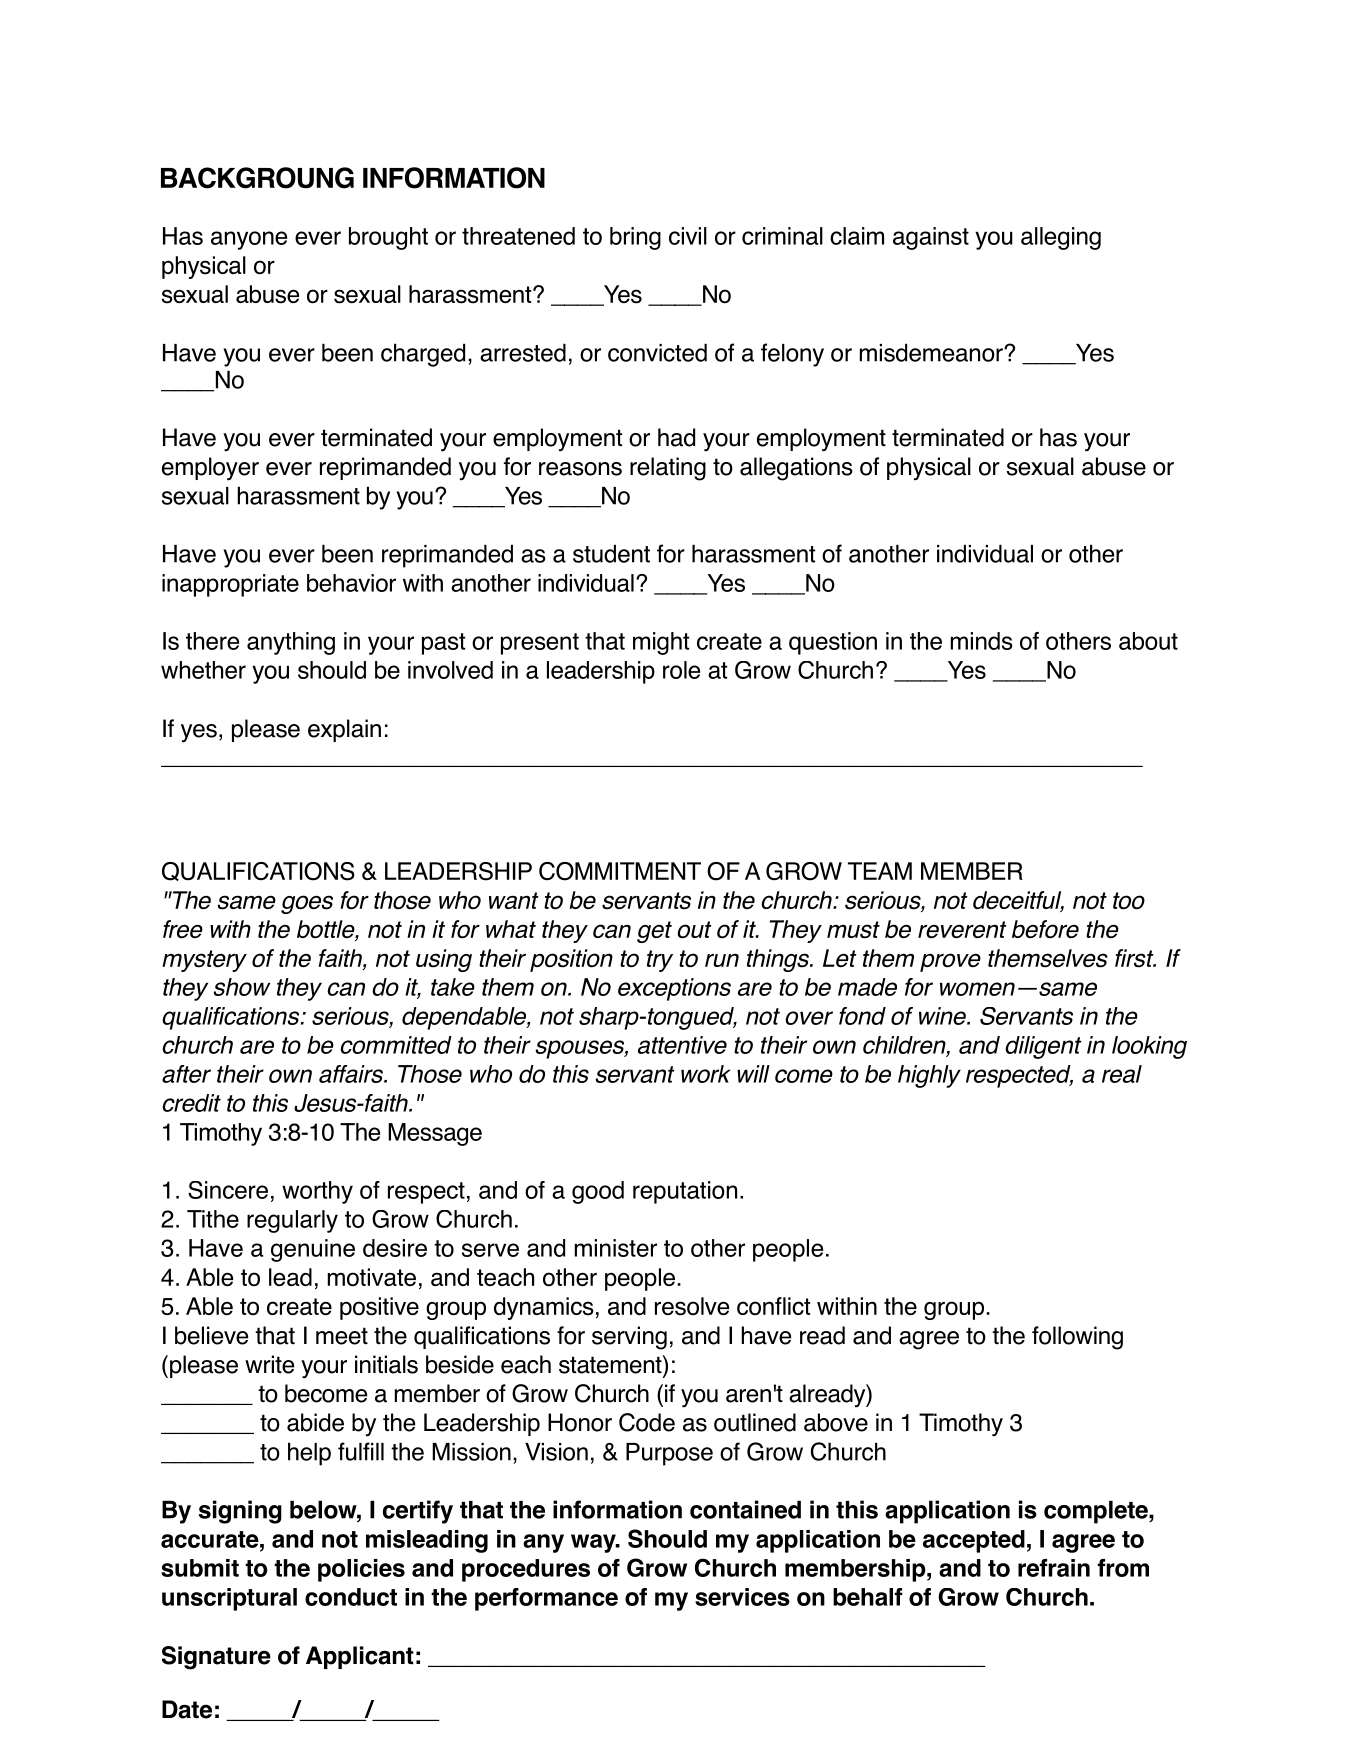 Image resolution: width=1349 pixels, height=1746 pixels. What do you see at coordinates (249, 240) in the page?
I see `anyone` at bounding box center [249, 240].
